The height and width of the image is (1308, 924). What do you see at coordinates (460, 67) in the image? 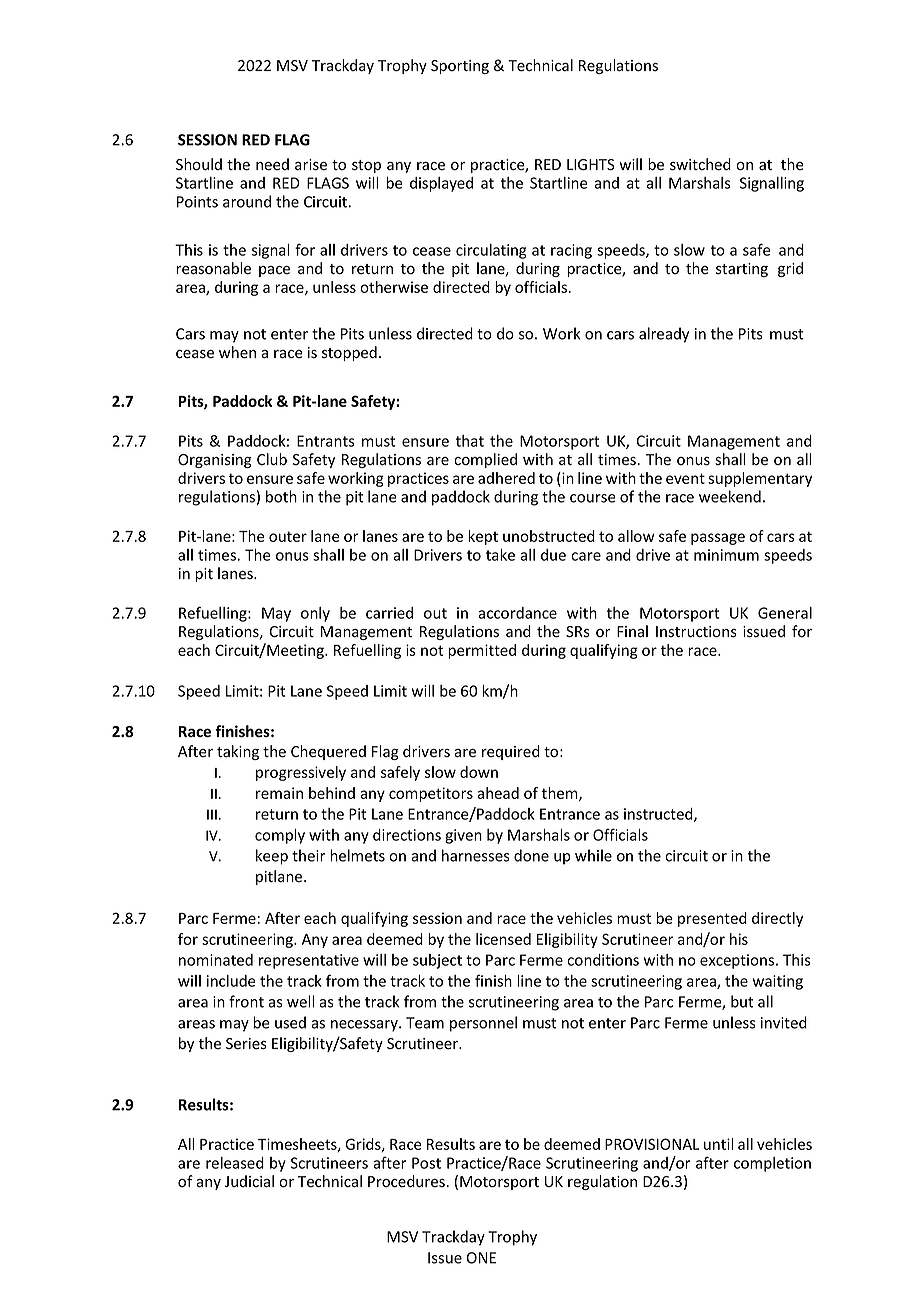
I see `Sporting` at bounding box center [460, 67].
